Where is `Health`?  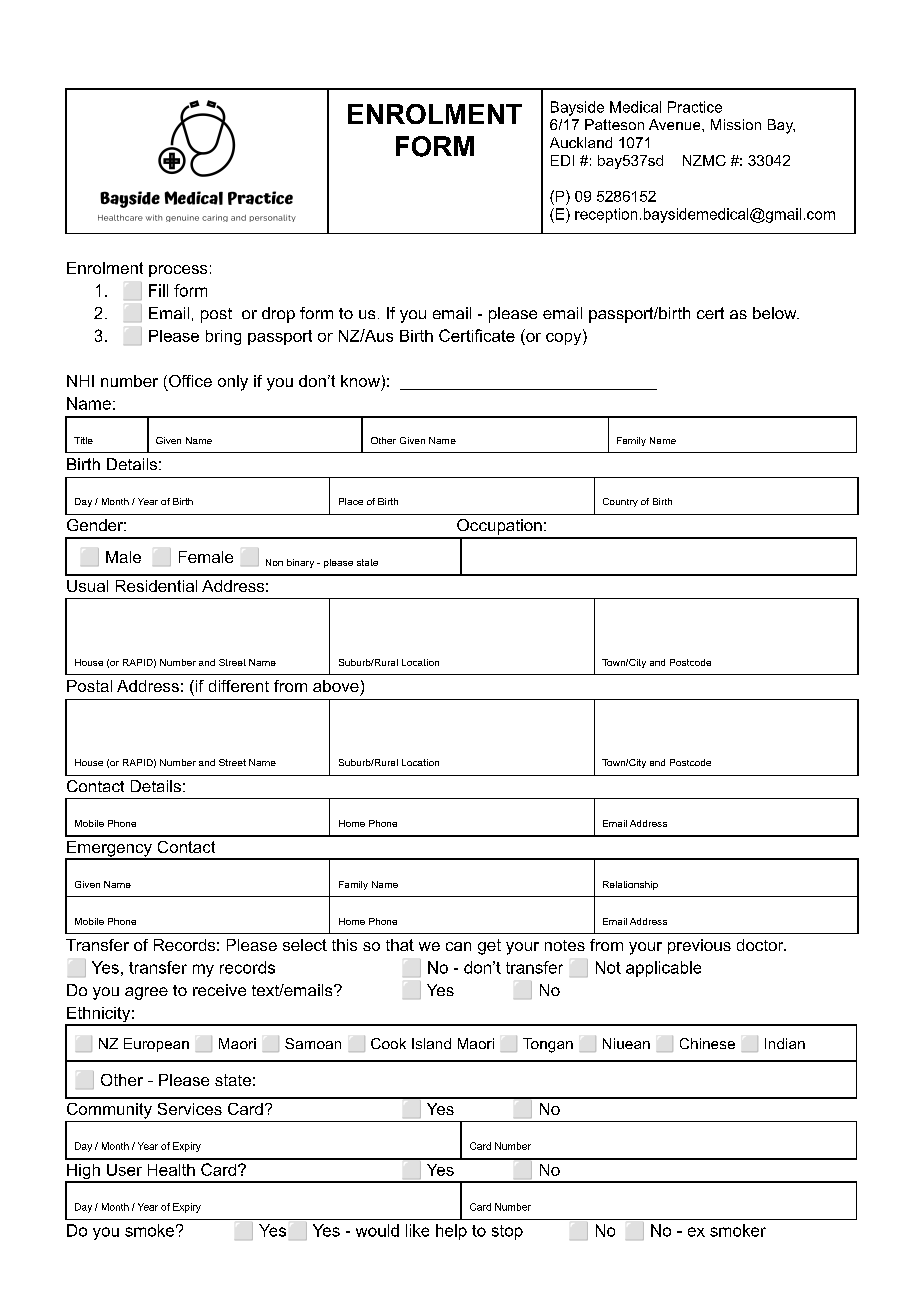 Health is located at coordinates (171, 1170).
